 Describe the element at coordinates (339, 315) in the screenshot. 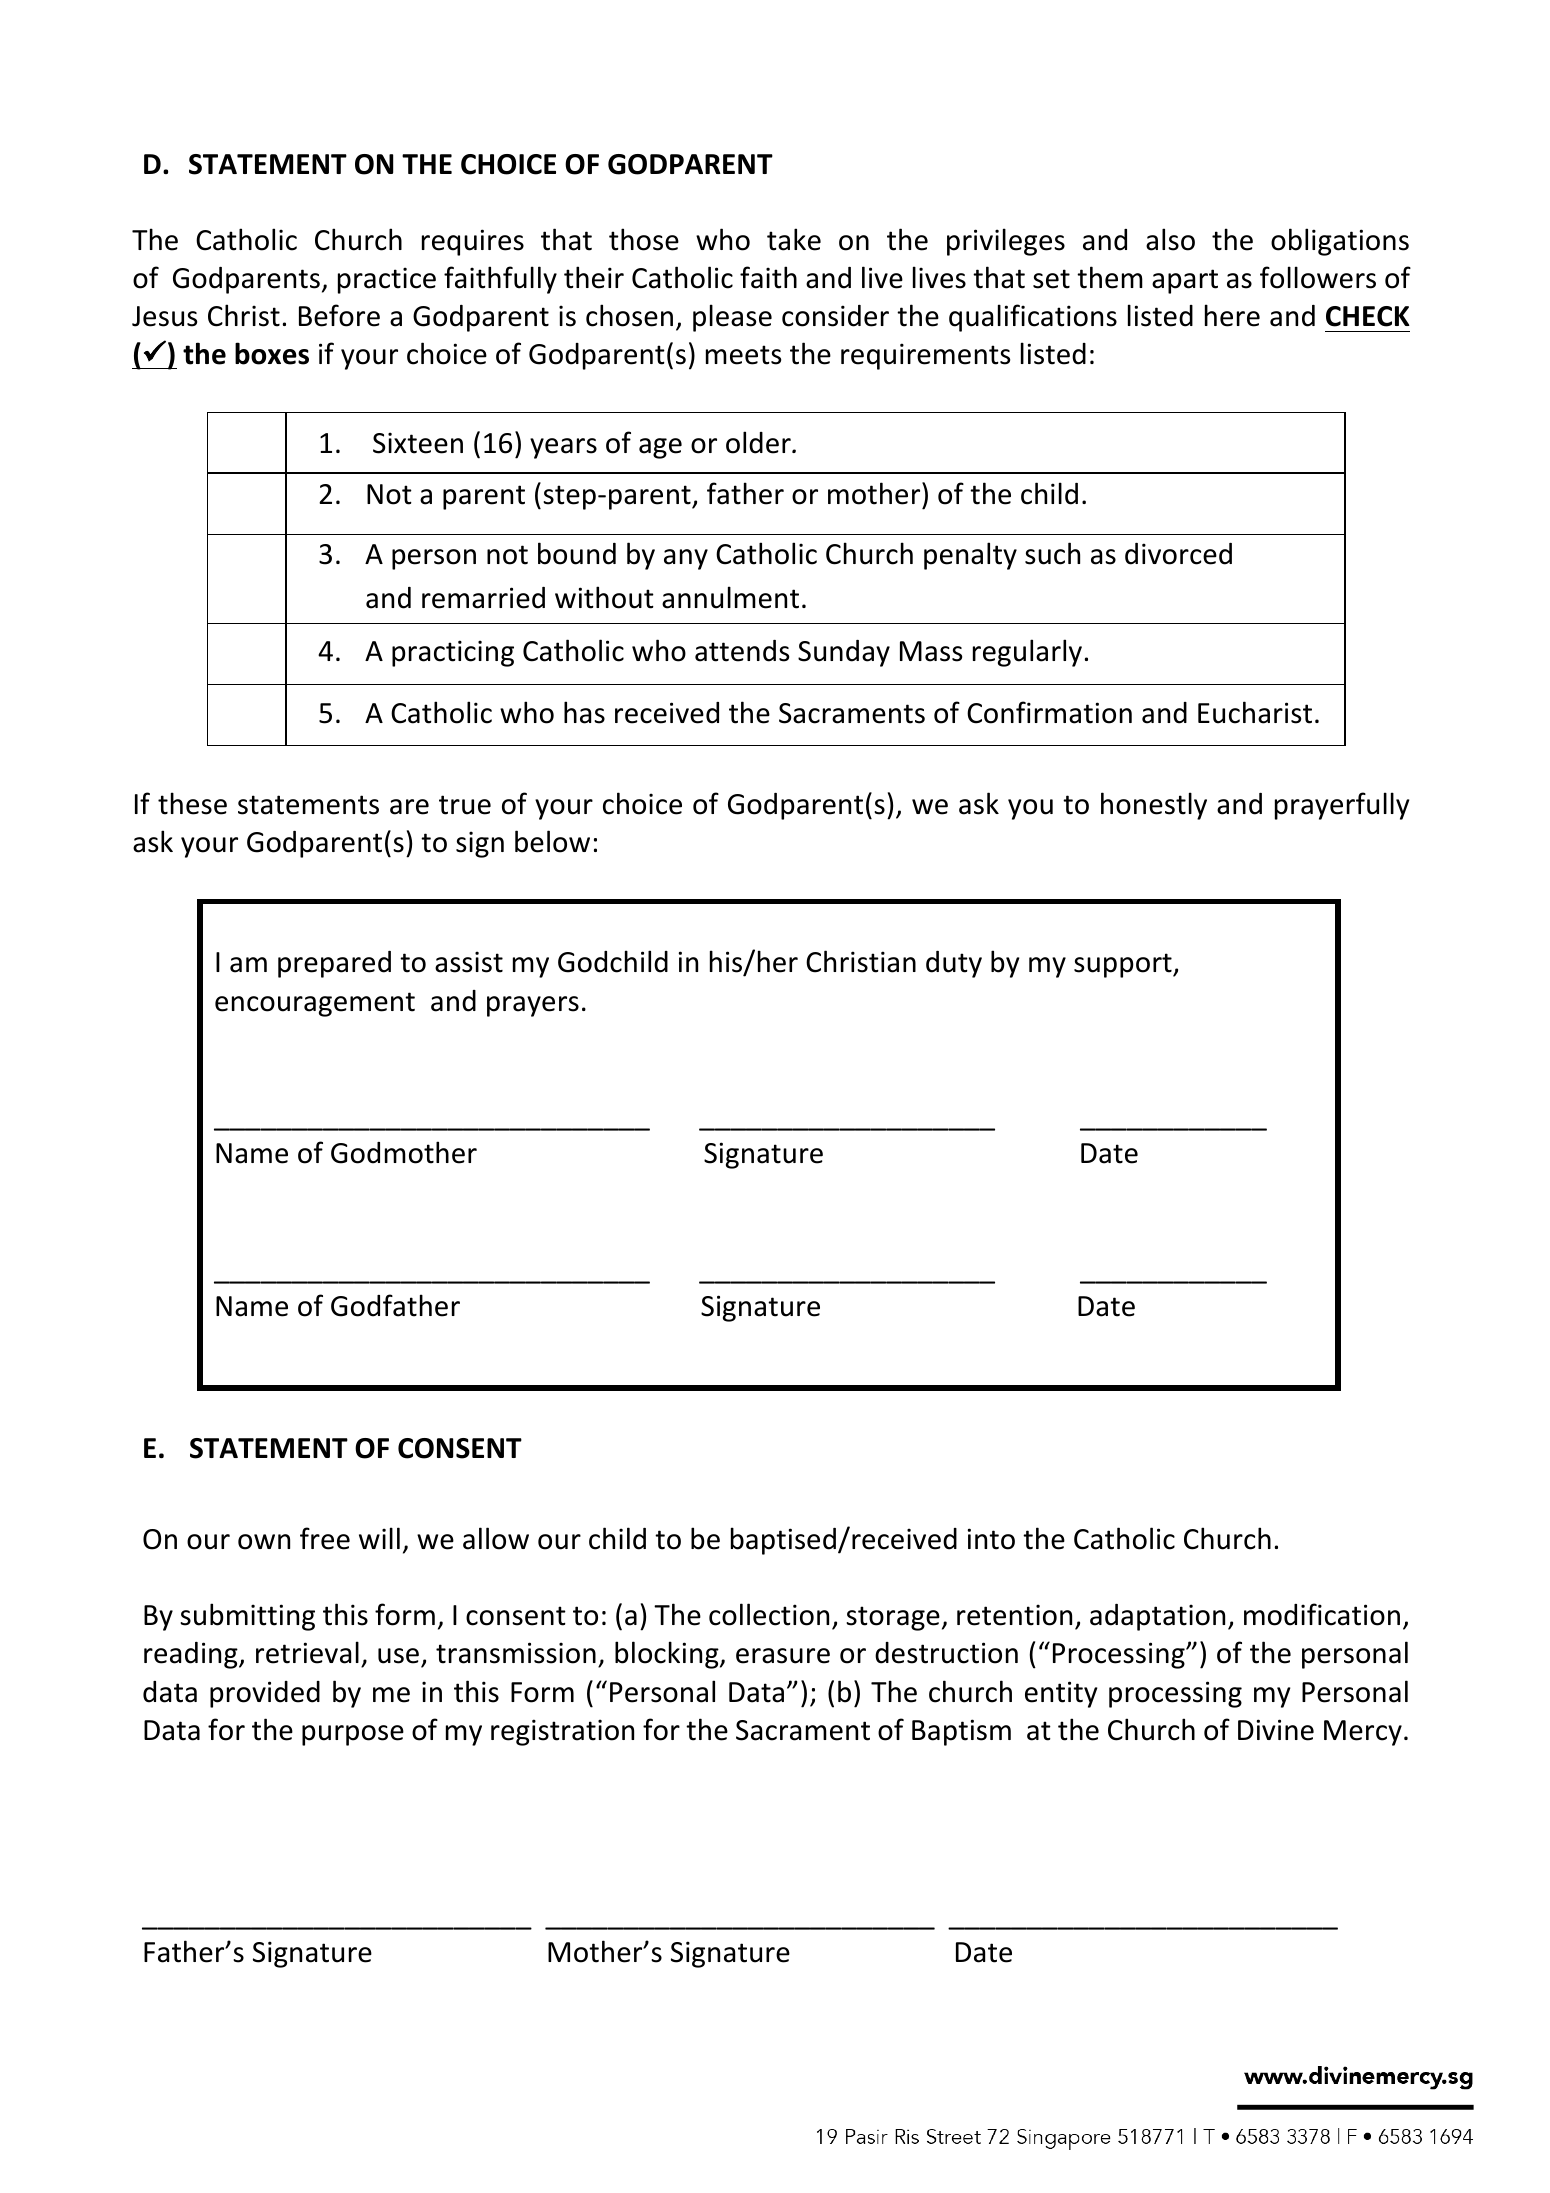

I see `Before` at that location.
